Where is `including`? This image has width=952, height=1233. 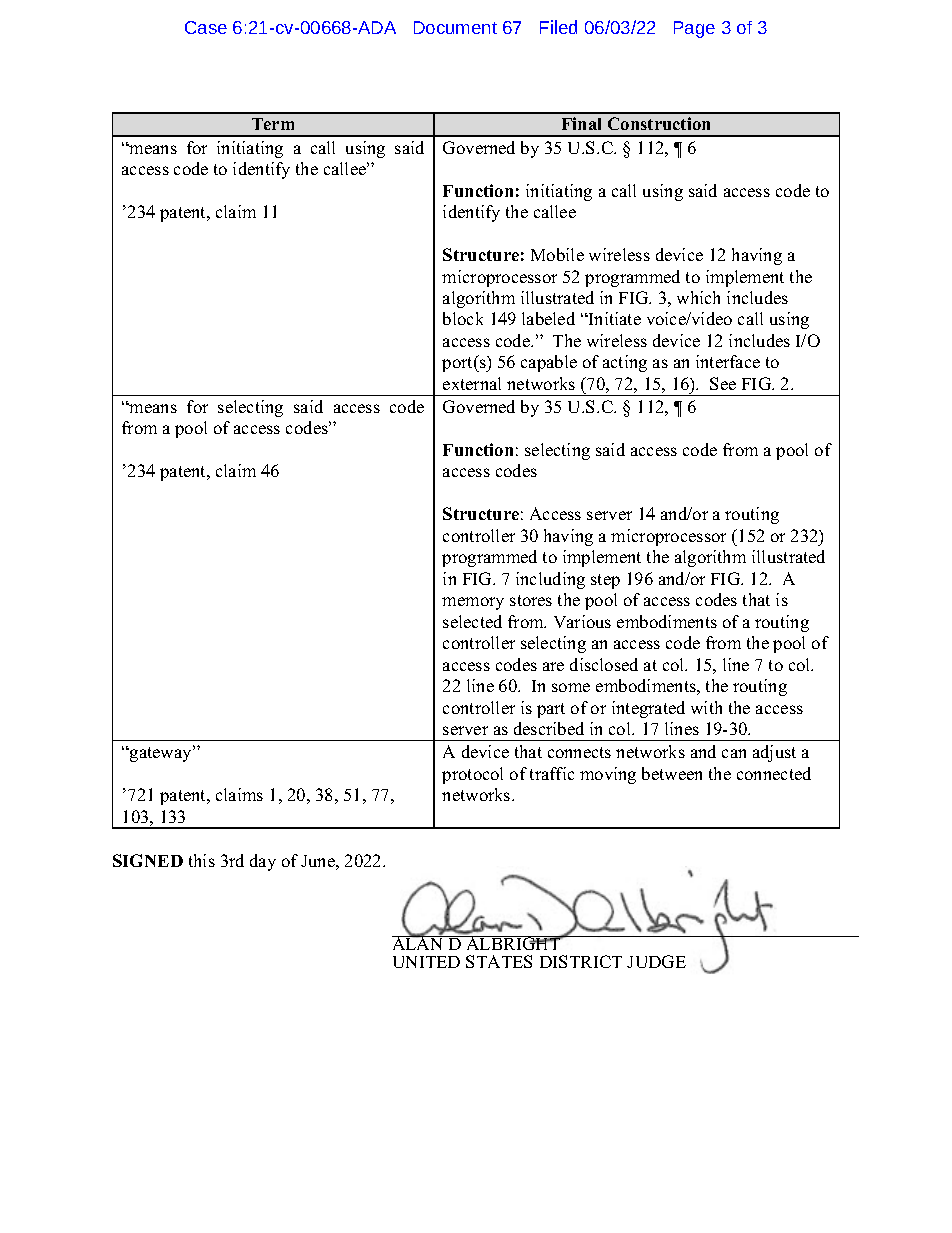 including is located at coordinates (550, 580).
